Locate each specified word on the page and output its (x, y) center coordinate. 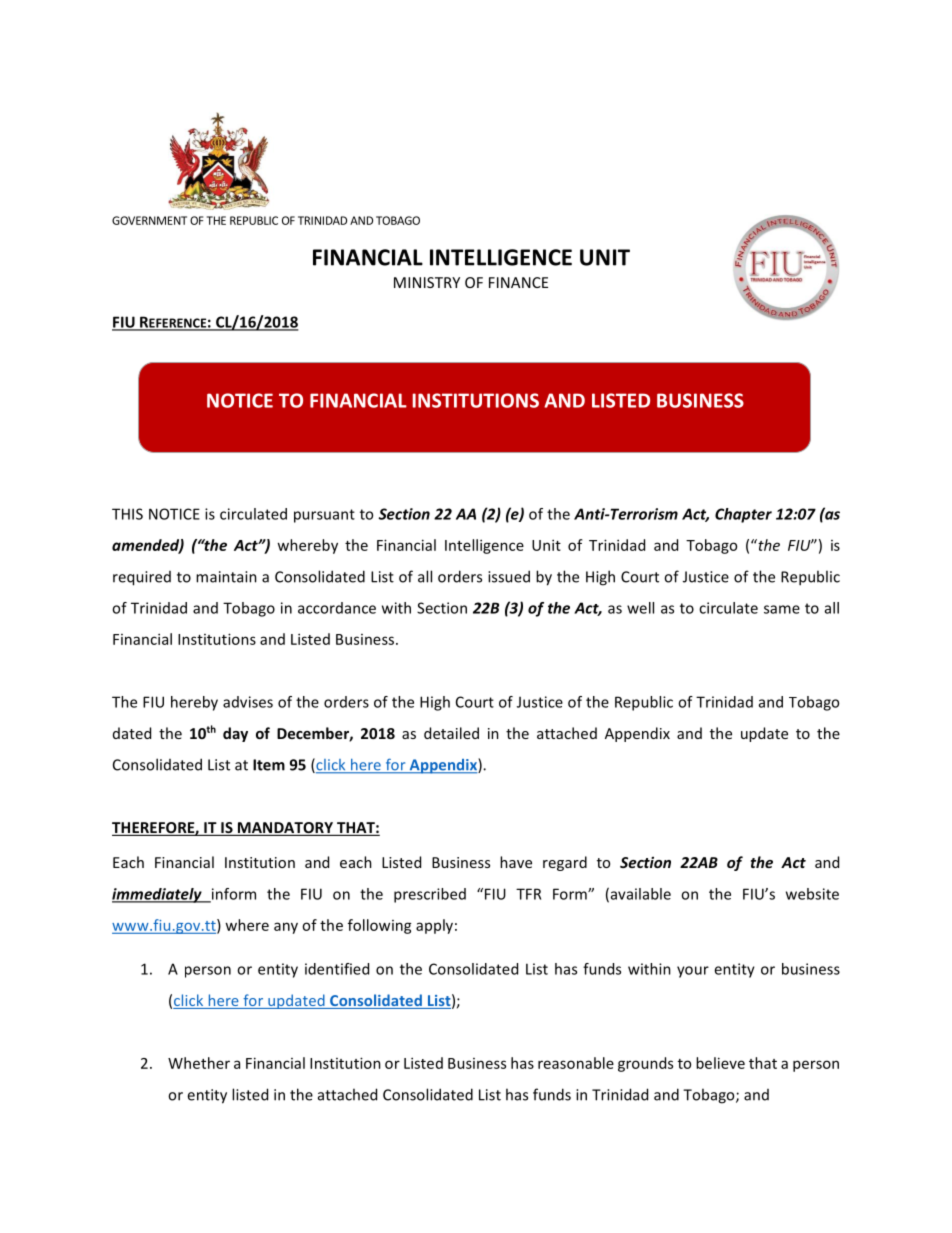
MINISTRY (427, 282)
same (782, 609)
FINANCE (518, 282)
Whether (199, 1063)
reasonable (576, 1063)
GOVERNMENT (149, 220)
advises (248, 702)
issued (509, 576)
